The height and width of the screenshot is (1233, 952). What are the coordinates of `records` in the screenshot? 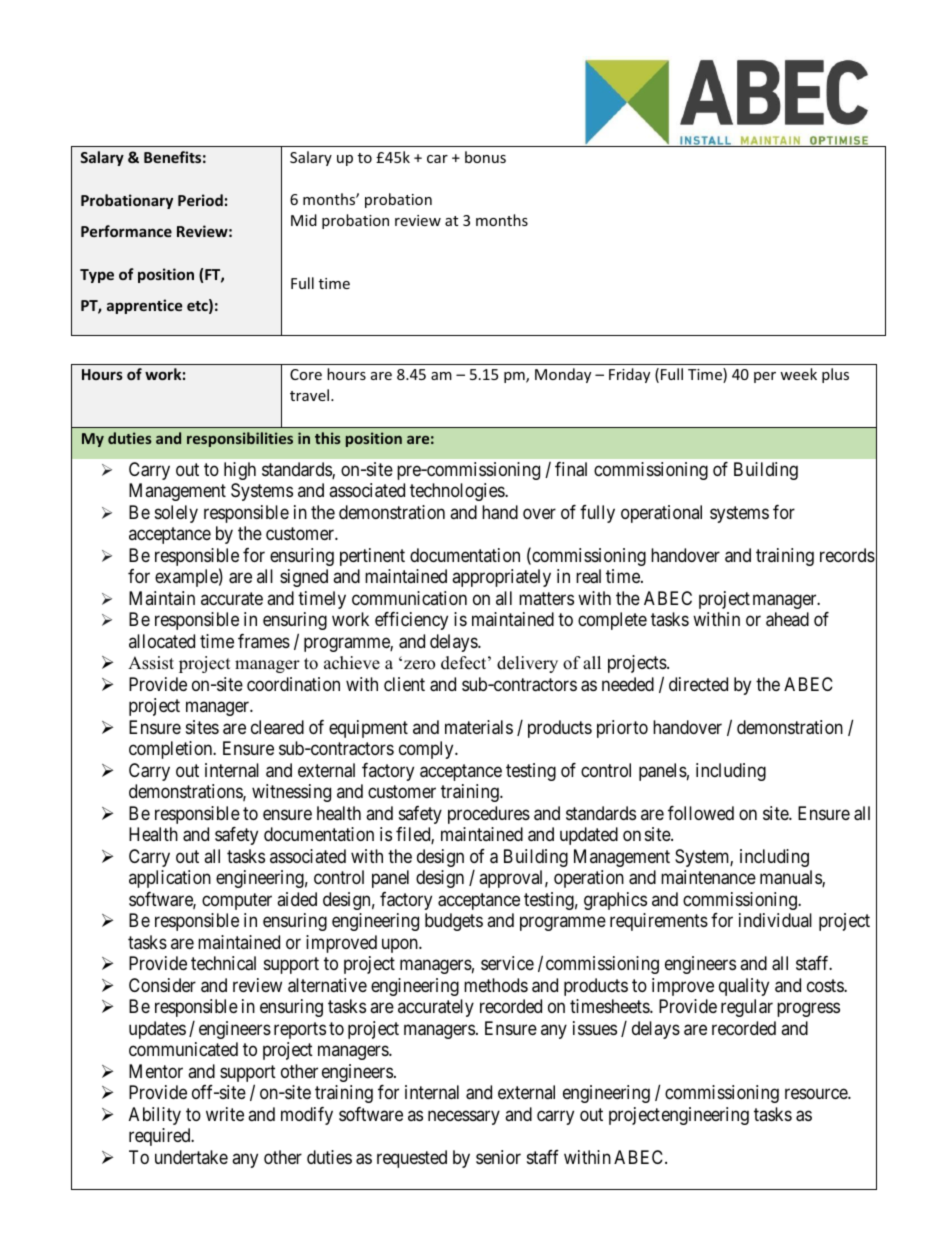 It's located at (847, 555).
